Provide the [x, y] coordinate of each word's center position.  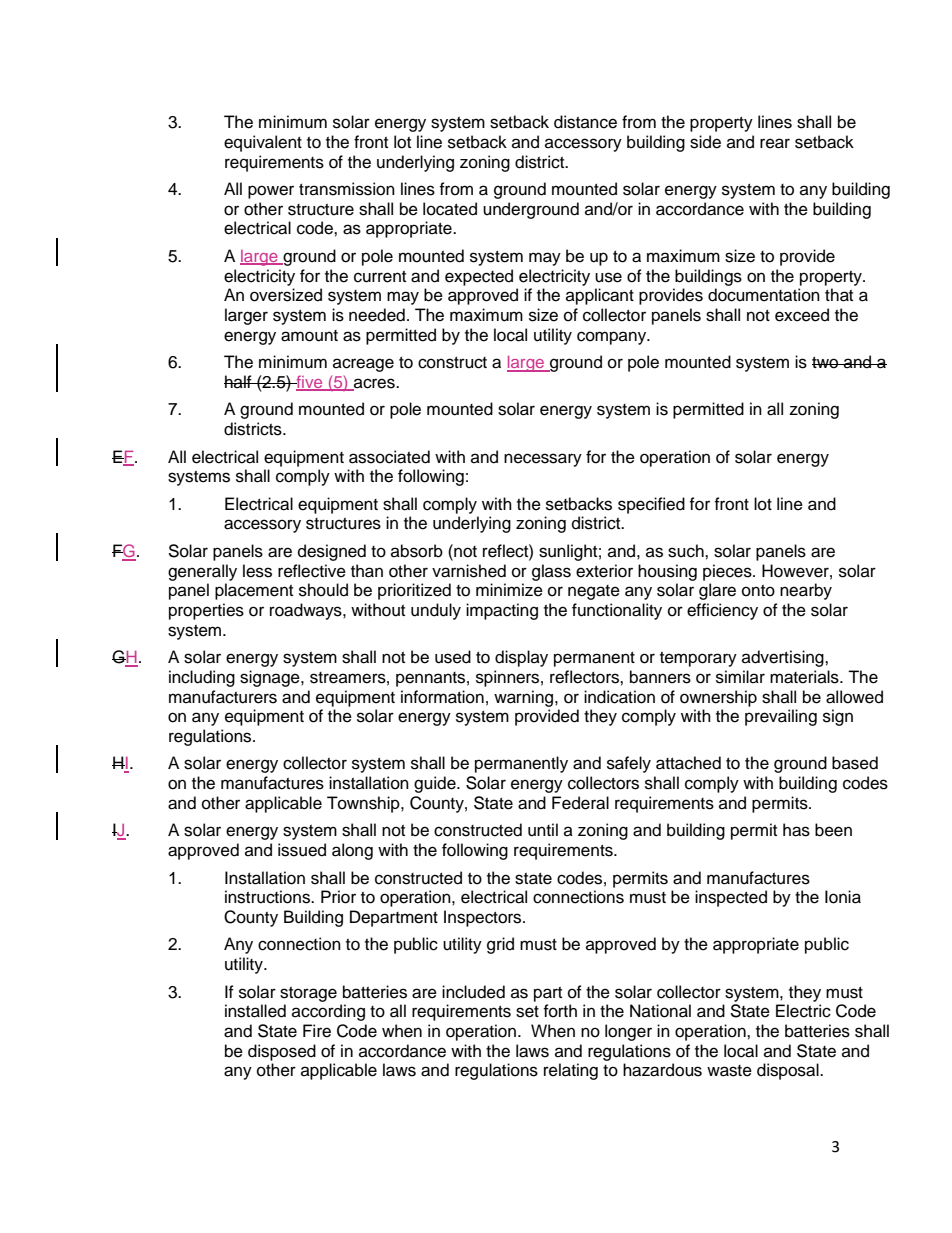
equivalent [263, 143]
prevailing [781, 717]
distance [585, 122]
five [309, 383]
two [826, 363]
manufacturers [223, 697]
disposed [282, 1052]
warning [525, 698]
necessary [543, 460]
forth [560, 1011]
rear [775, 143]
